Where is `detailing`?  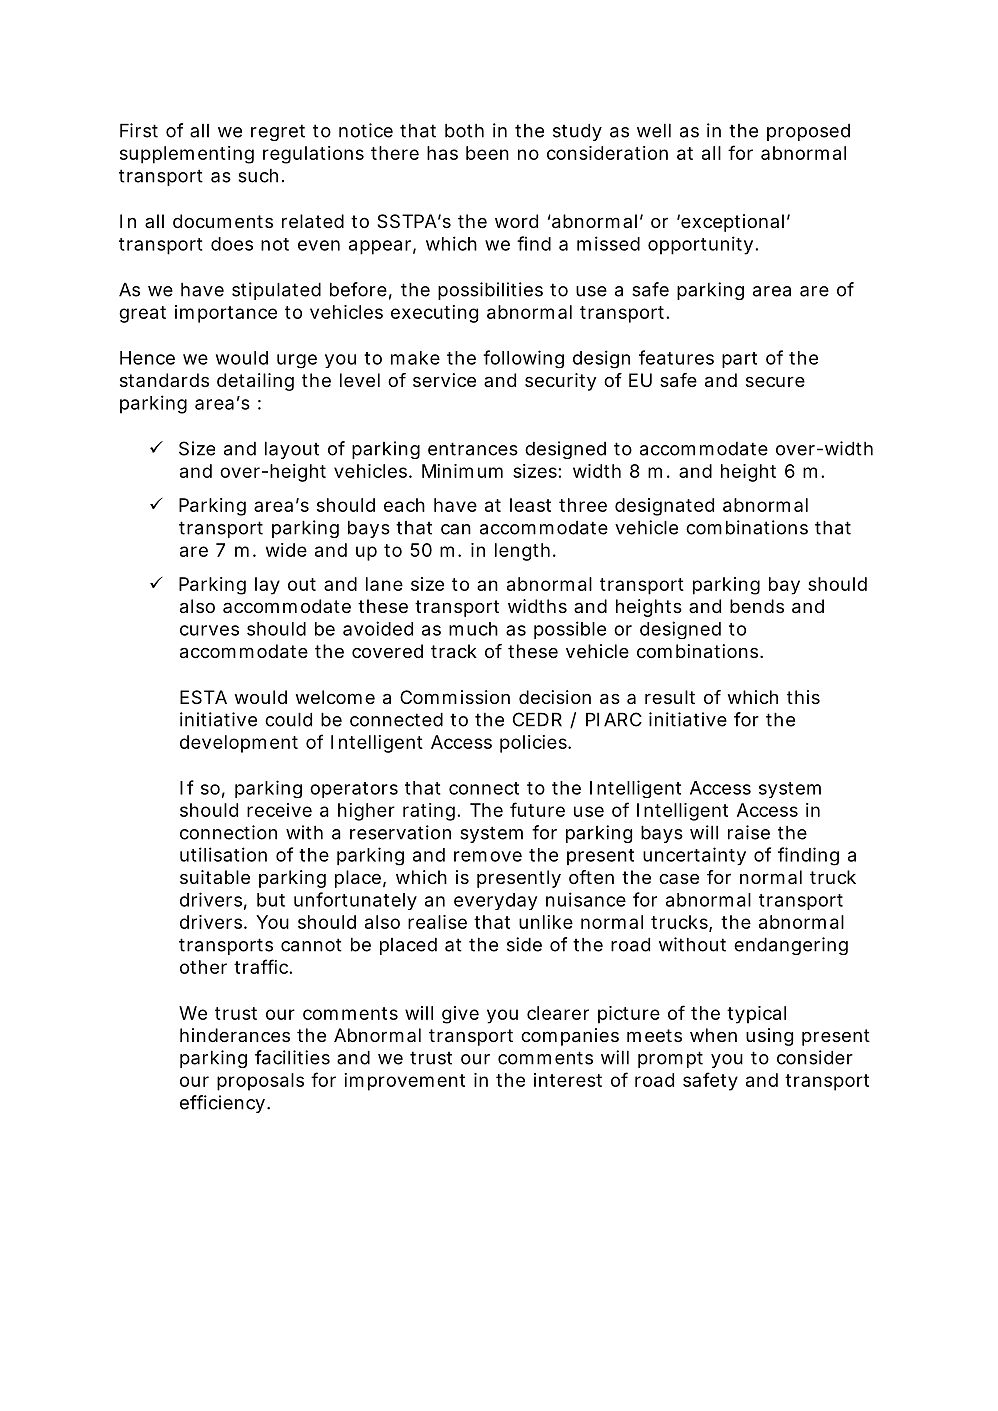
detailing is located at coordinates (255, 382).
